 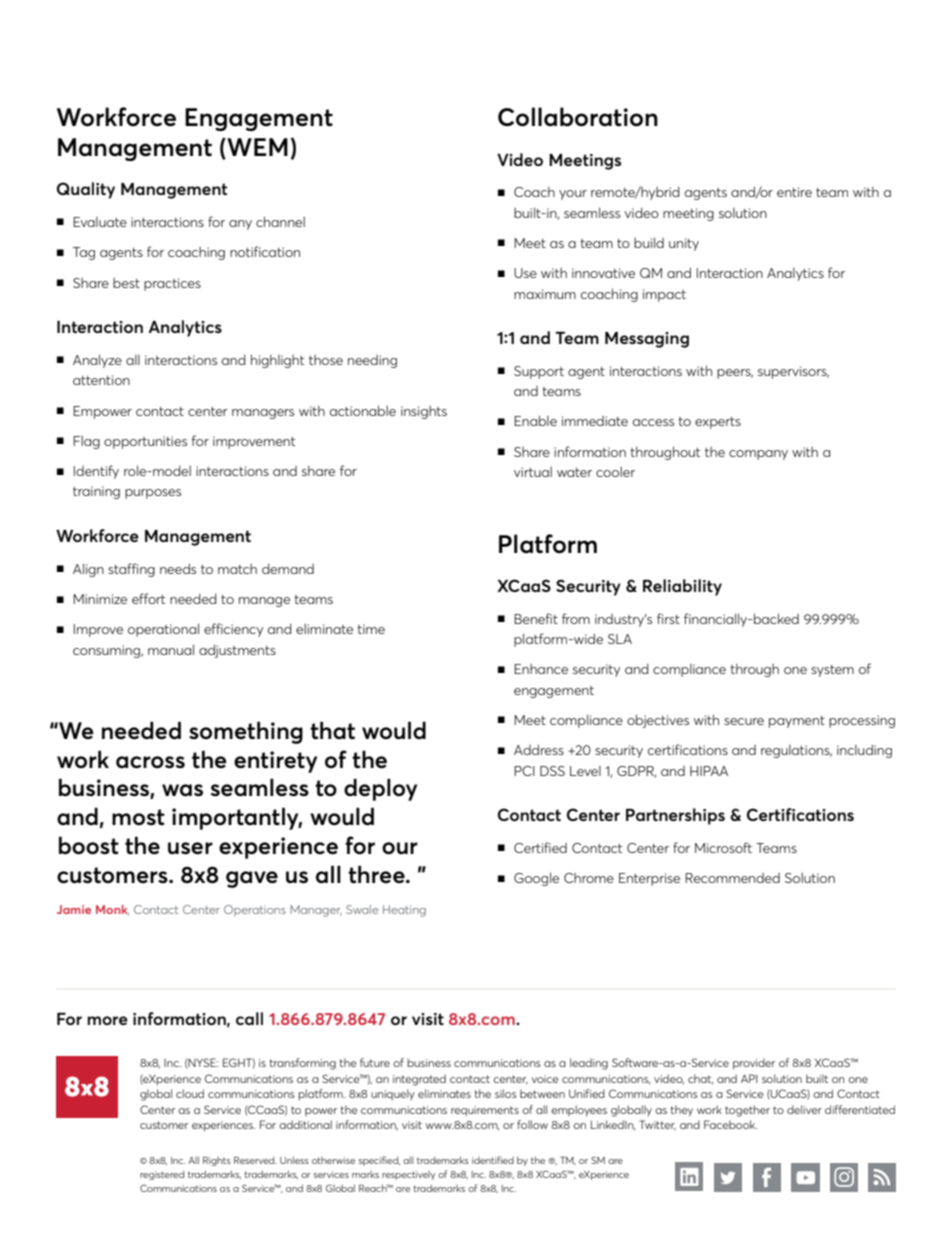 I want to click on virtual, so click(x=533, y=472).
